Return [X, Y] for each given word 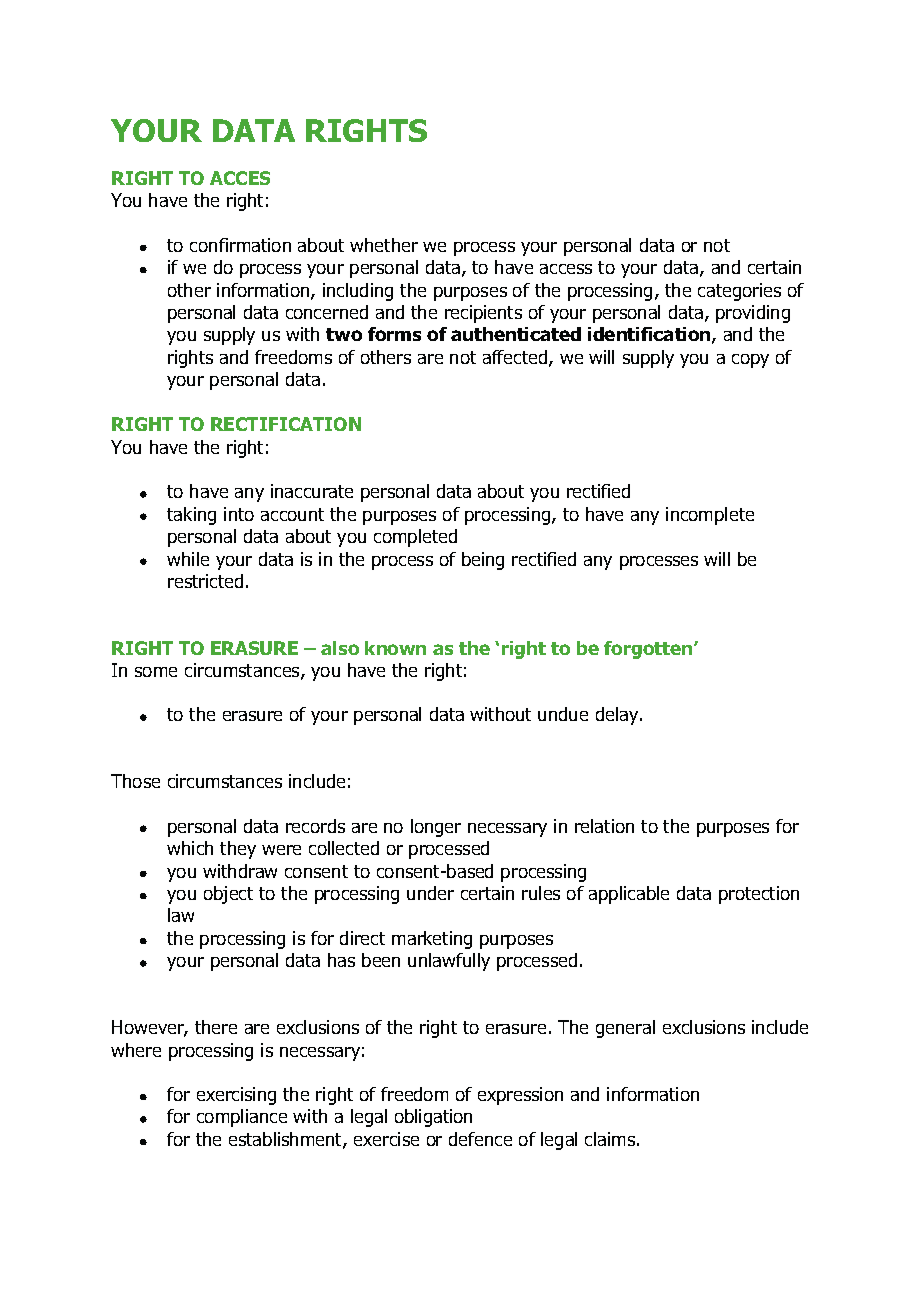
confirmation [240, 245]
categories [739, 292]
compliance [242, 1118]
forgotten [648, 650]
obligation [433, 1118]
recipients [483, 314]
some [156, 672]
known [395, 648]
